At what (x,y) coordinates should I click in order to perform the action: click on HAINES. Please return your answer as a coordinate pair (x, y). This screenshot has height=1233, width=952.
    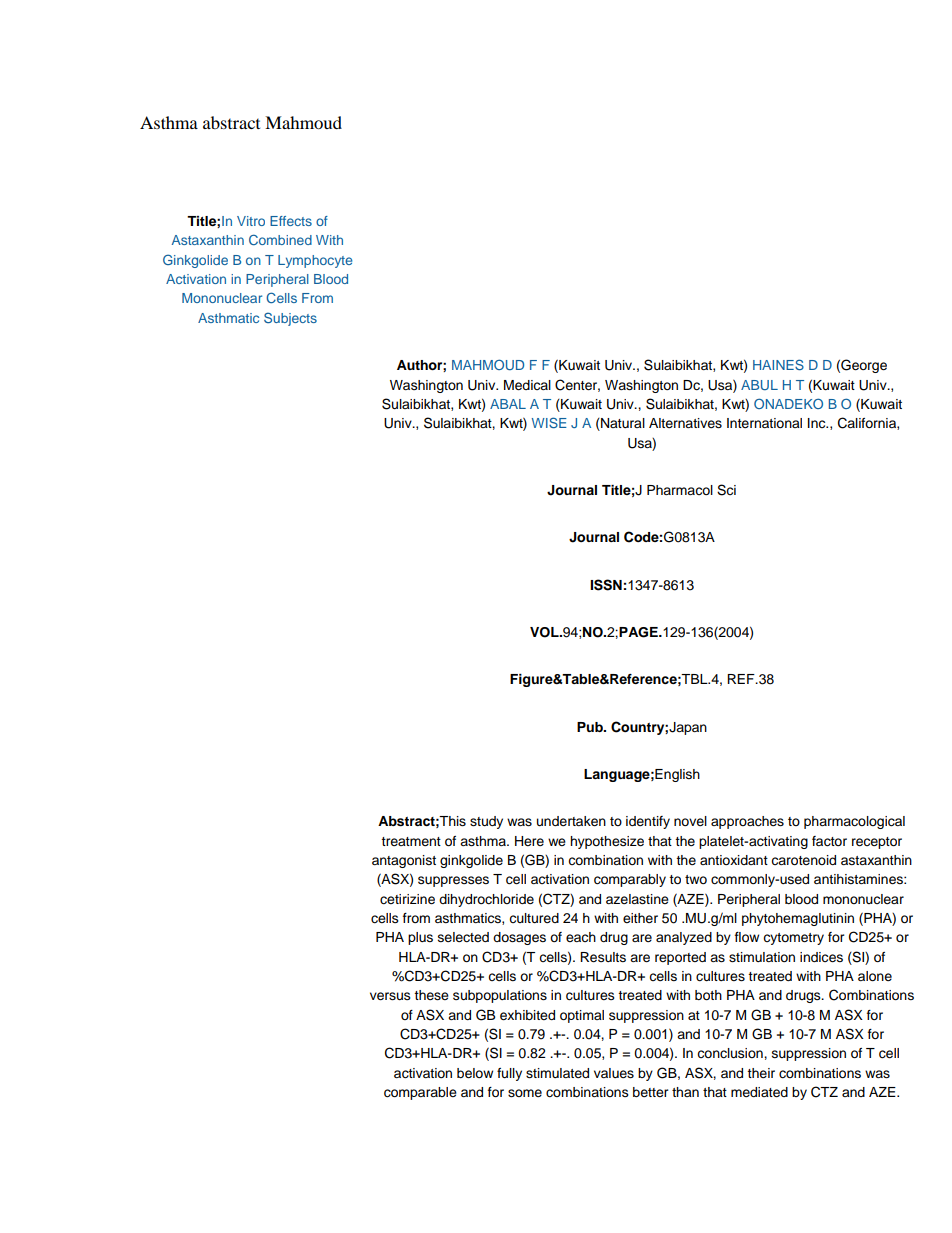
    Looking at the image, I should click on (778, 364).
